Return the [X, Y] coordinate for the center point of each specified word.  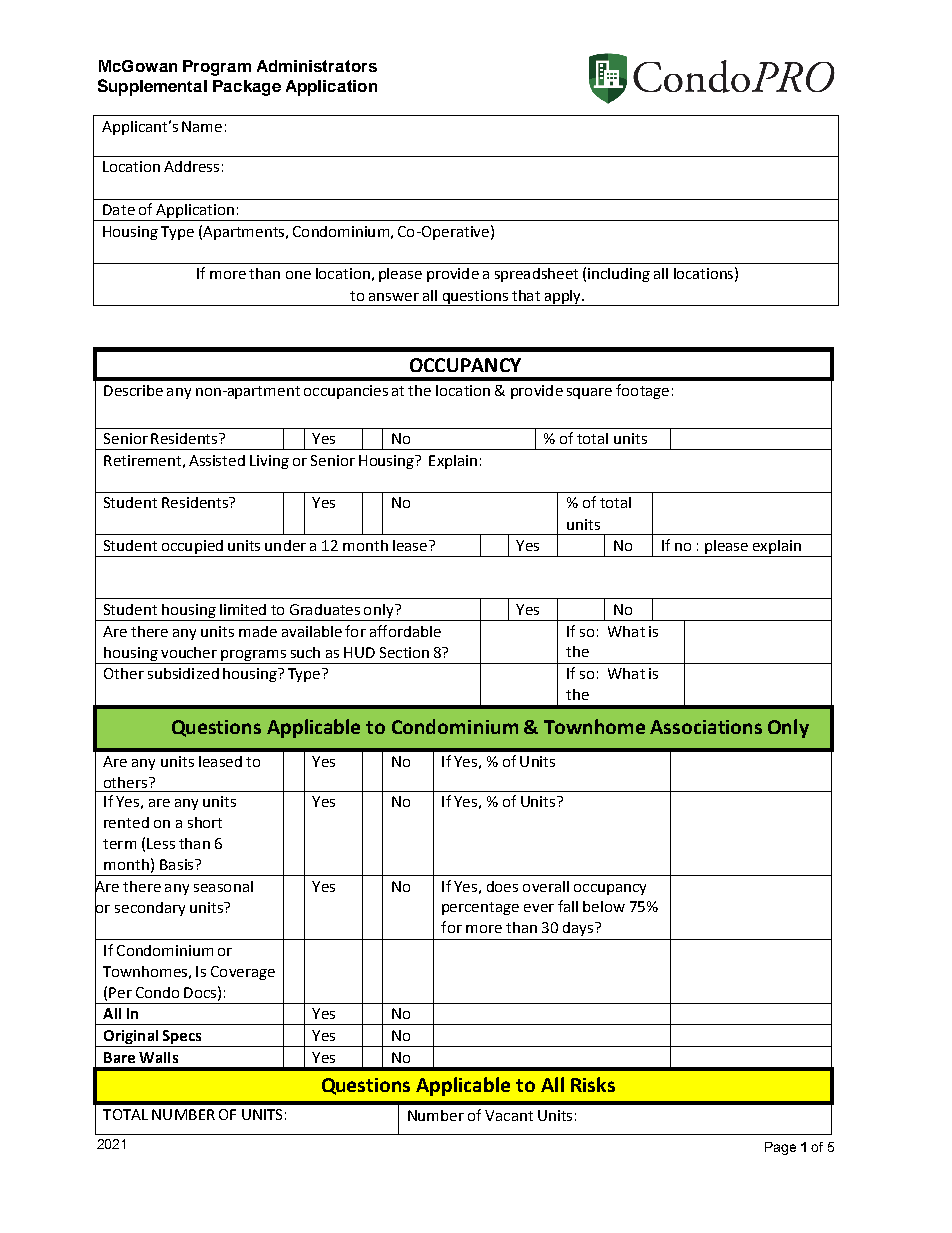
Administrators [317, 66]
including [619, 275]
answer [394, 297]
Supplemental [152, 87]
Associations [706, 727]
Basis [178, 864]
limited [243, 609]
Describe [133, 390]
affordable [405, 631]
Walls [158, 1057]
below [604, 906]
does [502, 886]
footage [642, 391]
